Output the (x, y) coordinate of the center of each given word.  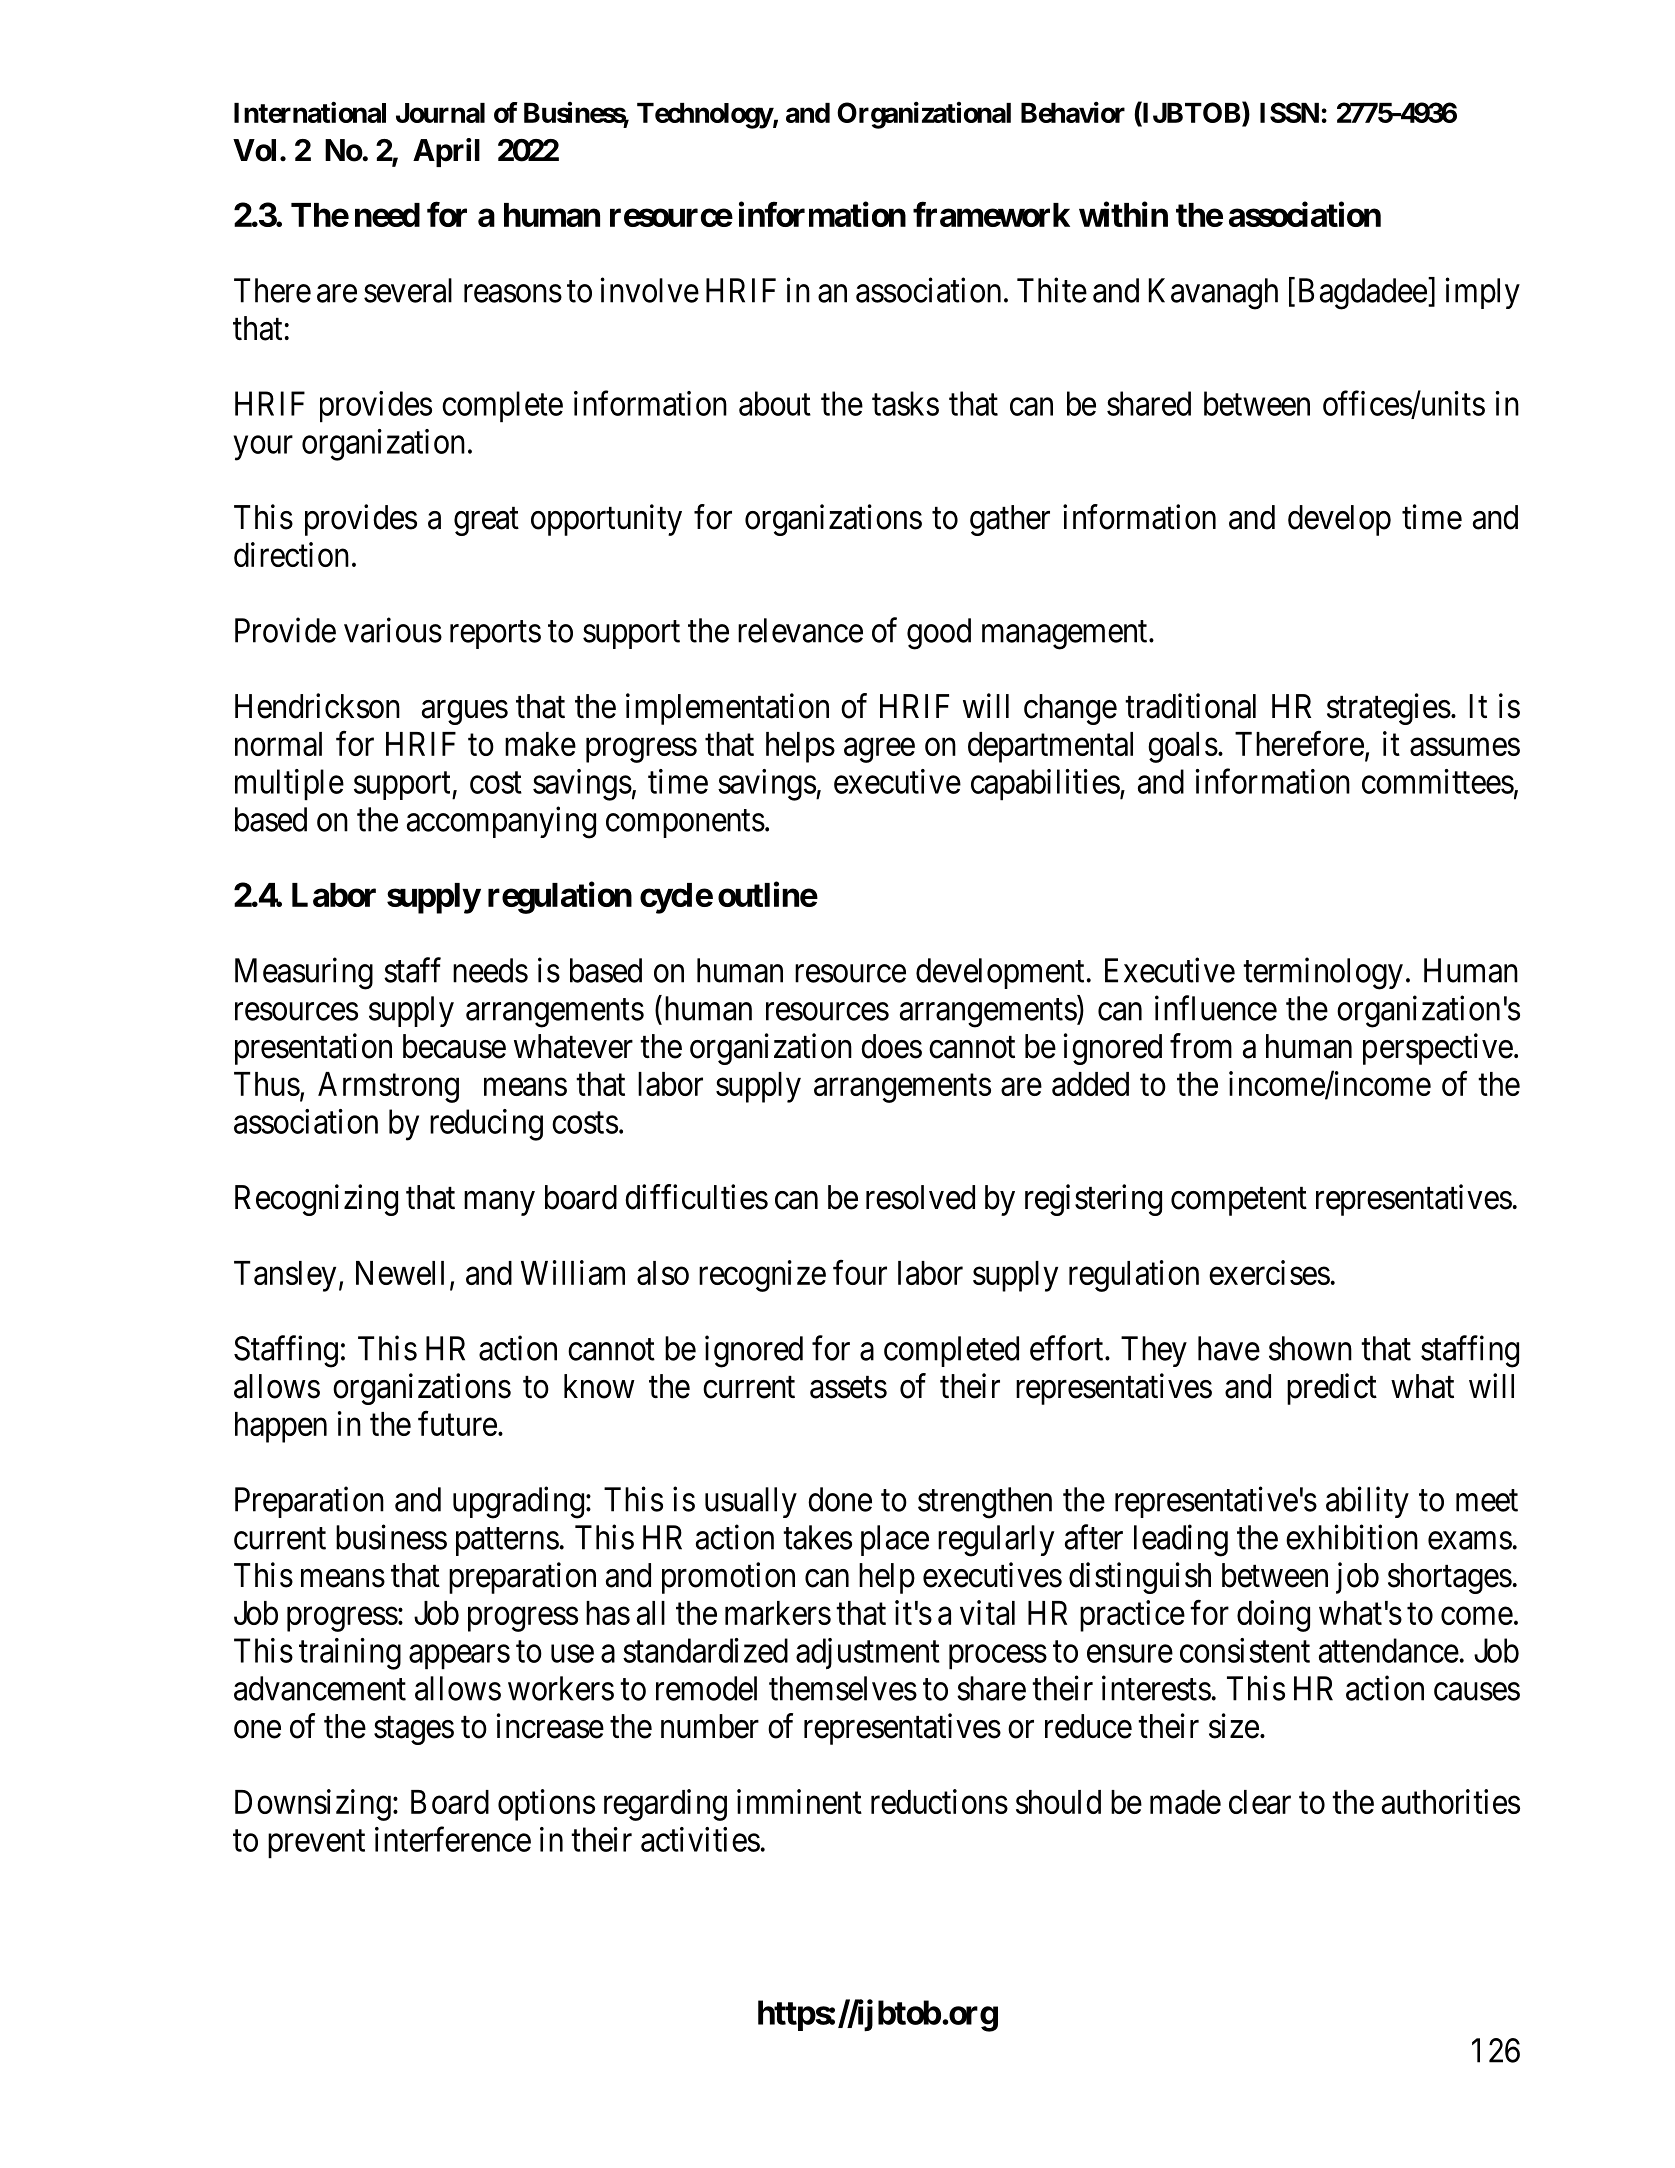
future (457, 1423)
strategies (1389, 709)
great (486, 522)
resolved (920, 1197)
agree (879, 750)
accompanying (501, 822)
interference (453, 1839)
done (840, 1499)
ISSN (1289, 112)
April (446, 152)
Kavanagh (1213, 294)
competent (1239, 1202)
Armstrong (388, 1087)
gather (1010, 520)
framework (991, 214)
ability (1367, 1502)
